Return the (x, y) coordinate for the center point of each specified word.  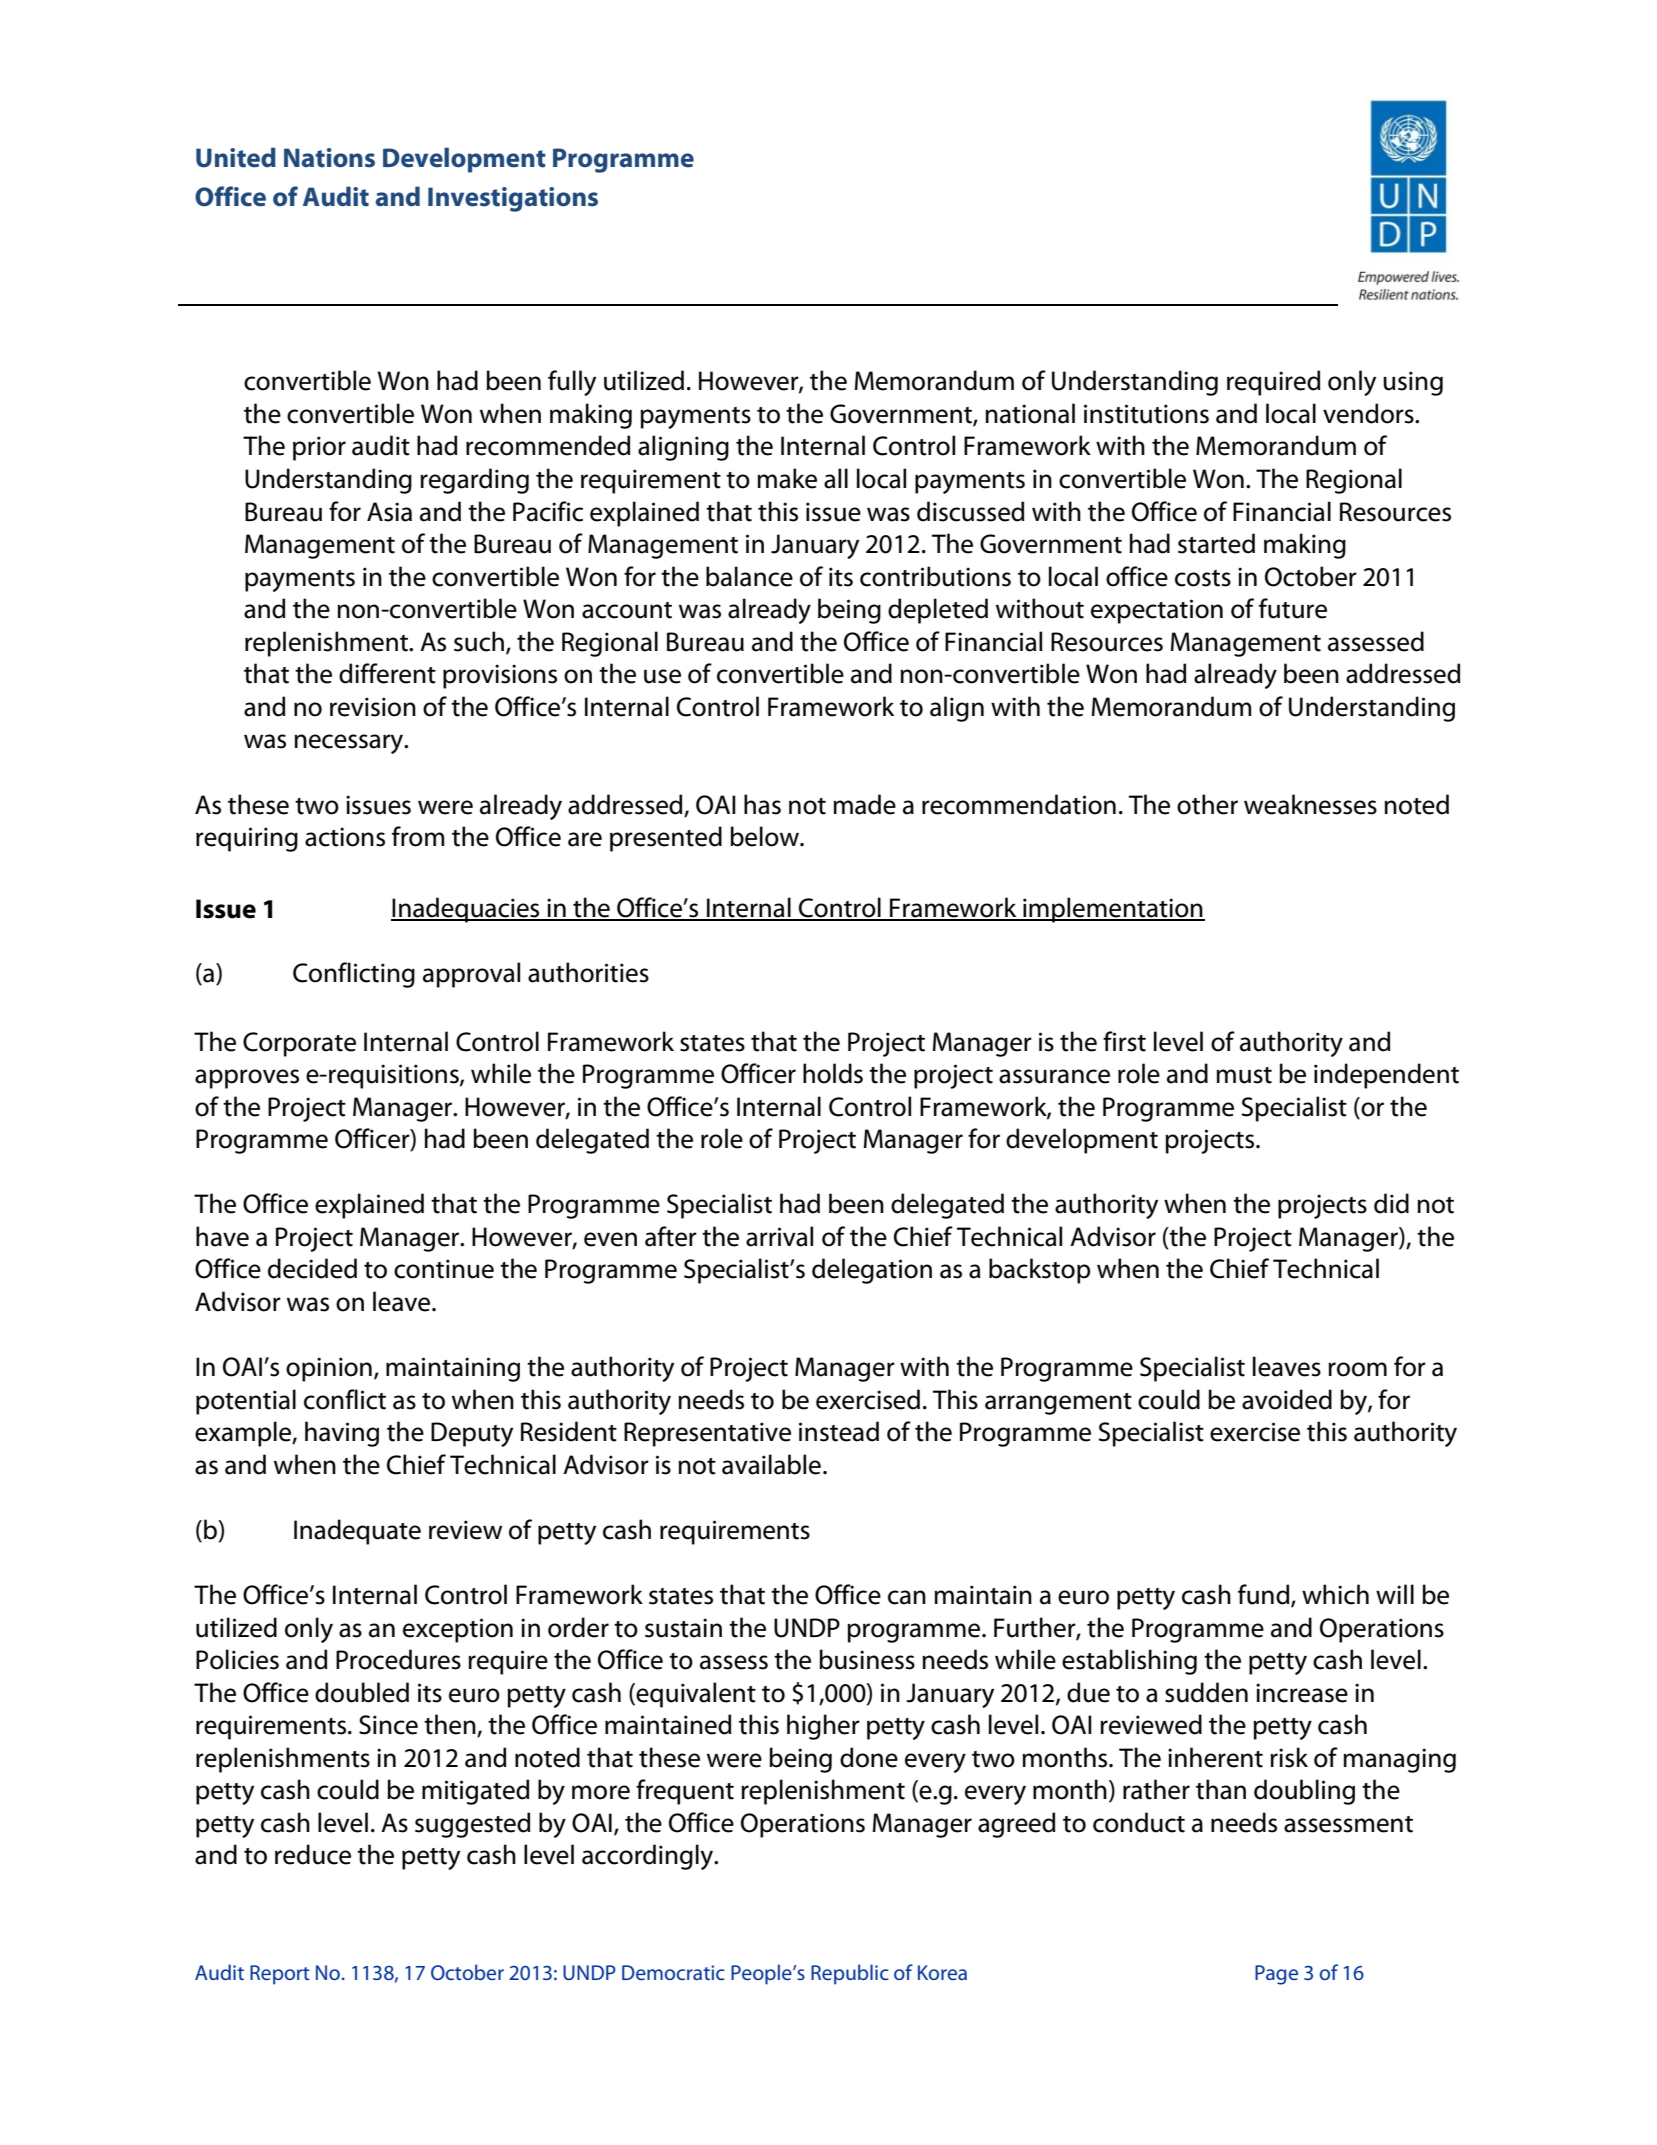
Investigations (513, 199)
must (1244, 1075)
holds (833, 1073)
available (771, 1464)
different (387, 673)
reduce (313, 1854)
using (1413, 383)
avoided (1287, 1399)
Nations (329, 158)
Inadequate (357, 1532)
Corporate (299, 1044)
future (1293, 608)
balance (749, 576)
